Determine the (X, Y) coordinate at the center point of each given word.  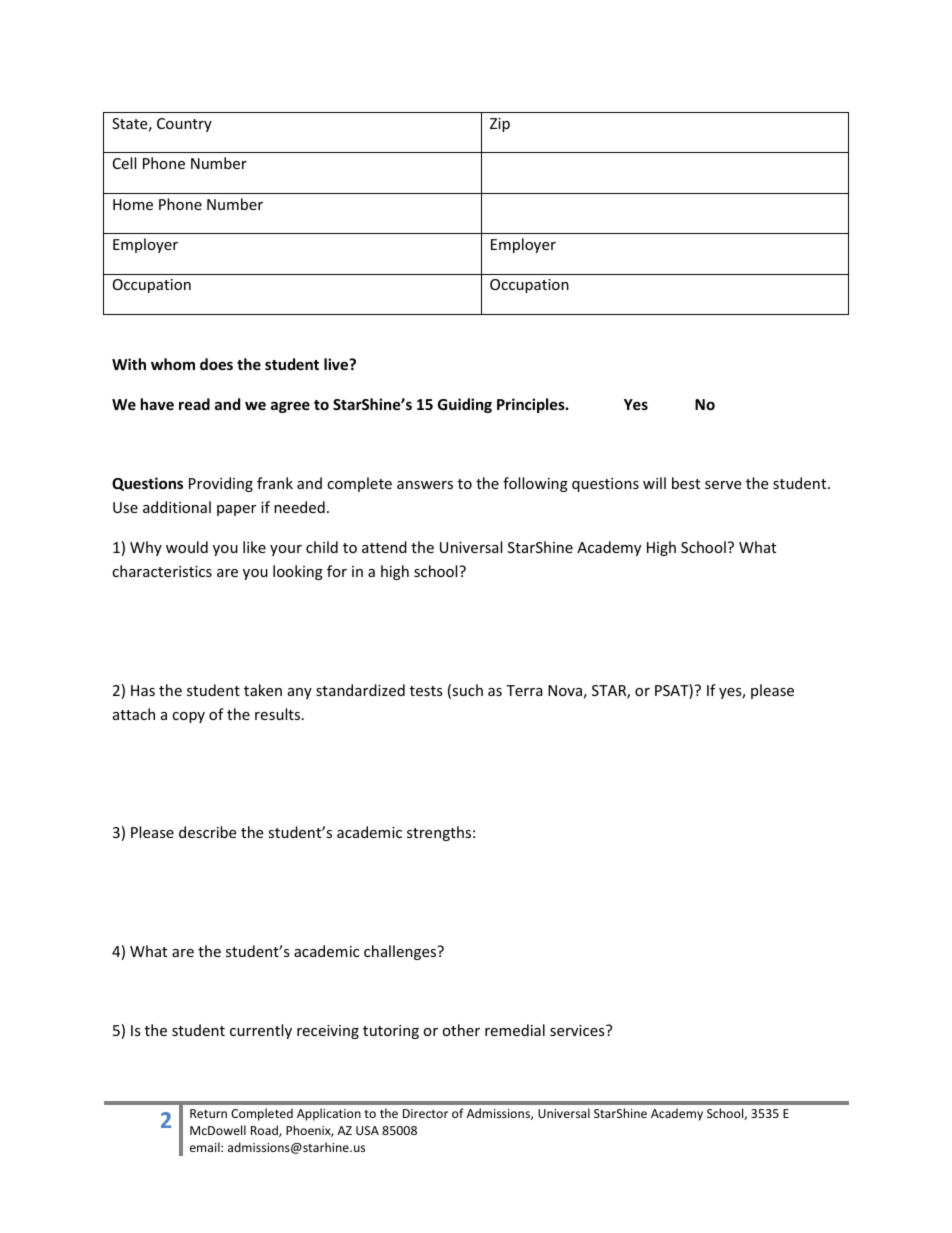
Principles (532, 405)
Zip (500, 125)
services (578, 1030)
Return (208, 1113)
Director (425, 1113)
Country (184, 125)
